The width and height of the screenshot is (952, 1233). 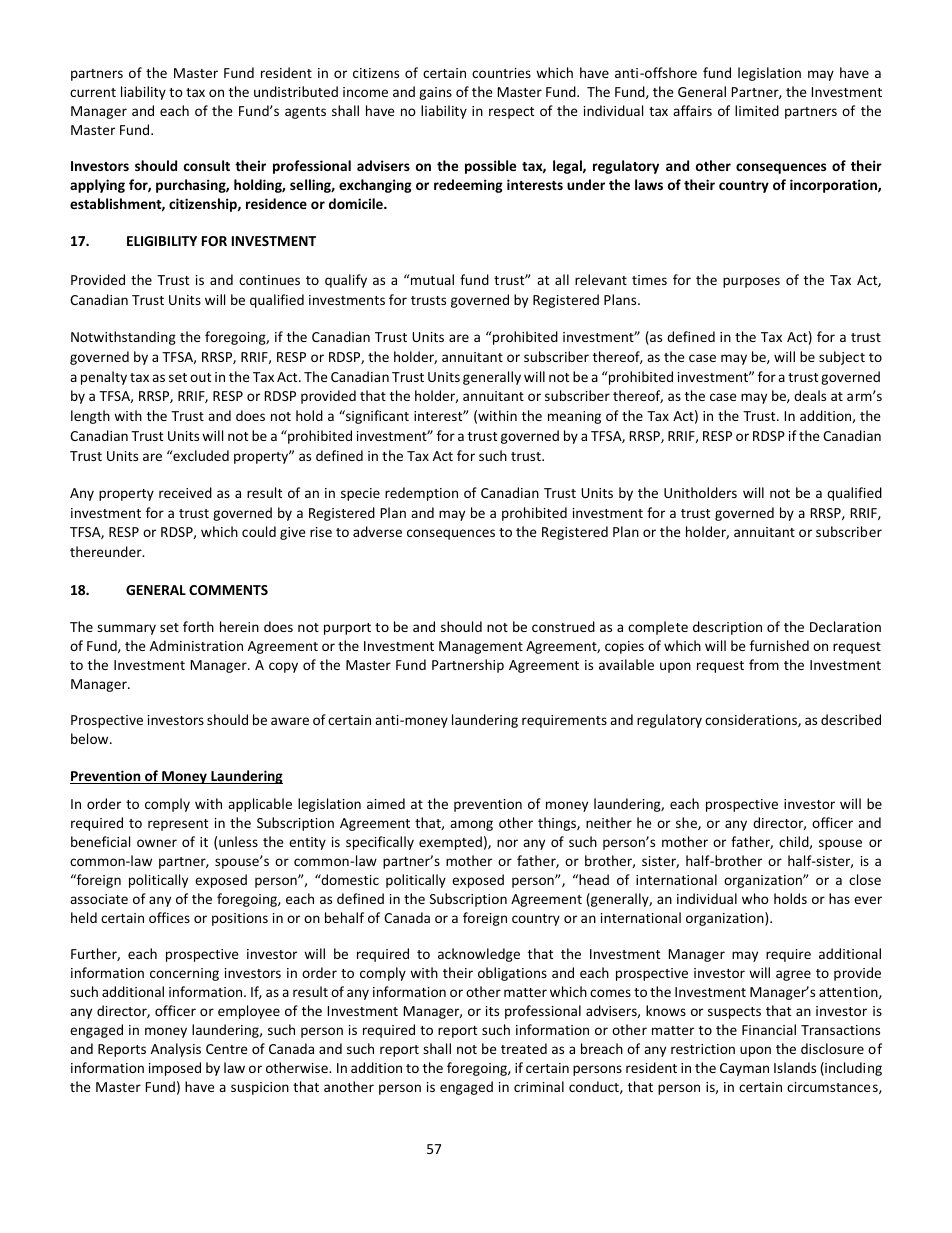 What do you see at coordinates (757, 110) in the screenshot?
I see `limited` at bounding box center [757, 110].
